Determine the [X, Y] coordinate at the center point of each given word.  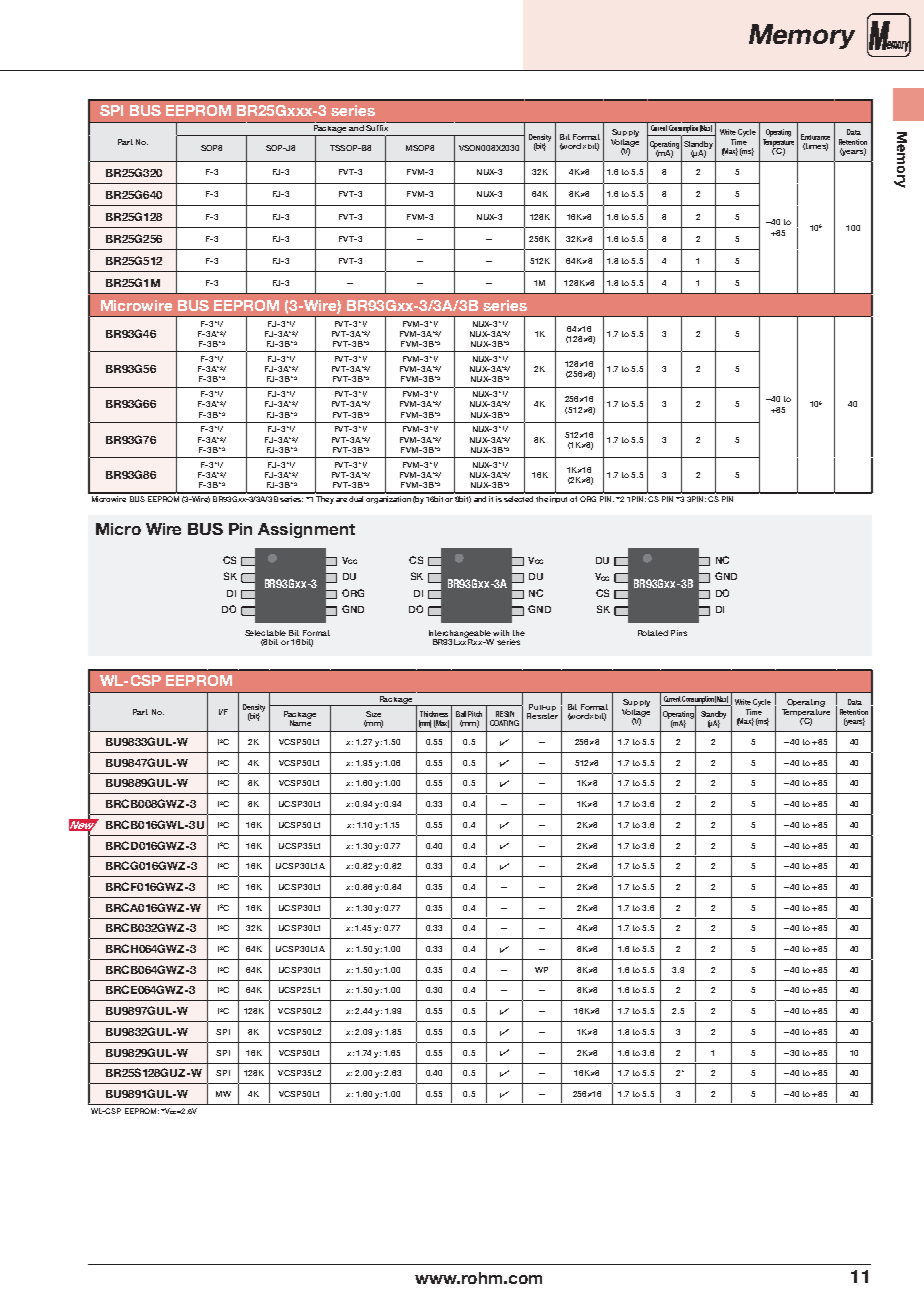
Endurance [815, 137]
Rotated [653, 633]
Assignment [306, 530]
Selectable [265, 633]
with [501, 633]
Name [300, 722]
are [341, 500]
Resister [542, 716]
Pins [679, 633]
